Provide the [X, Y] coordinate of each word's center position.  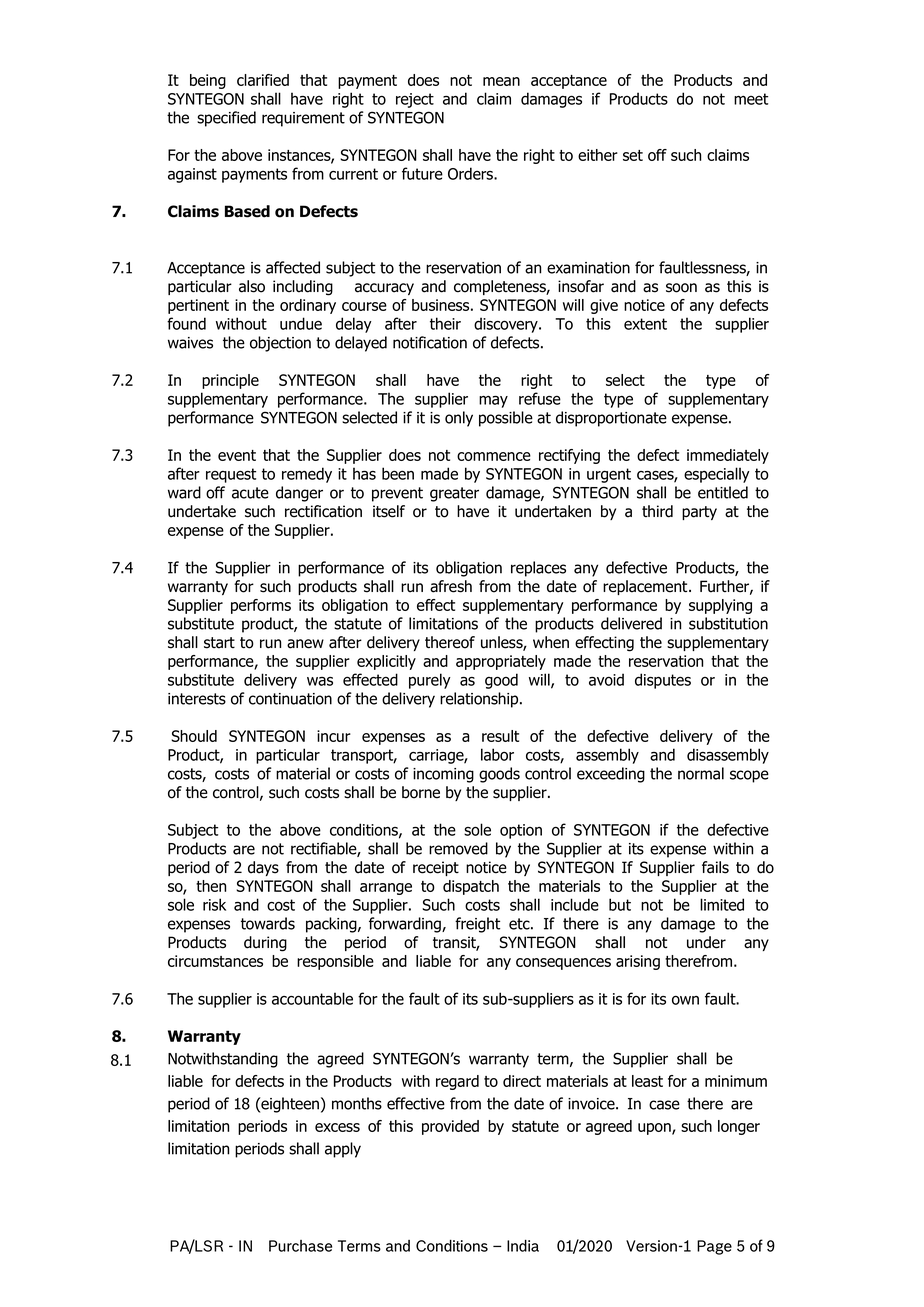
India [523, 1246]
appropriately [501, 662]
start [219, 643]
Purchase [300, 1246]
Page [714, 1247]
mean [501, 81]
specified [226, 119]
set [633, 155]
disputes [663, 681]
